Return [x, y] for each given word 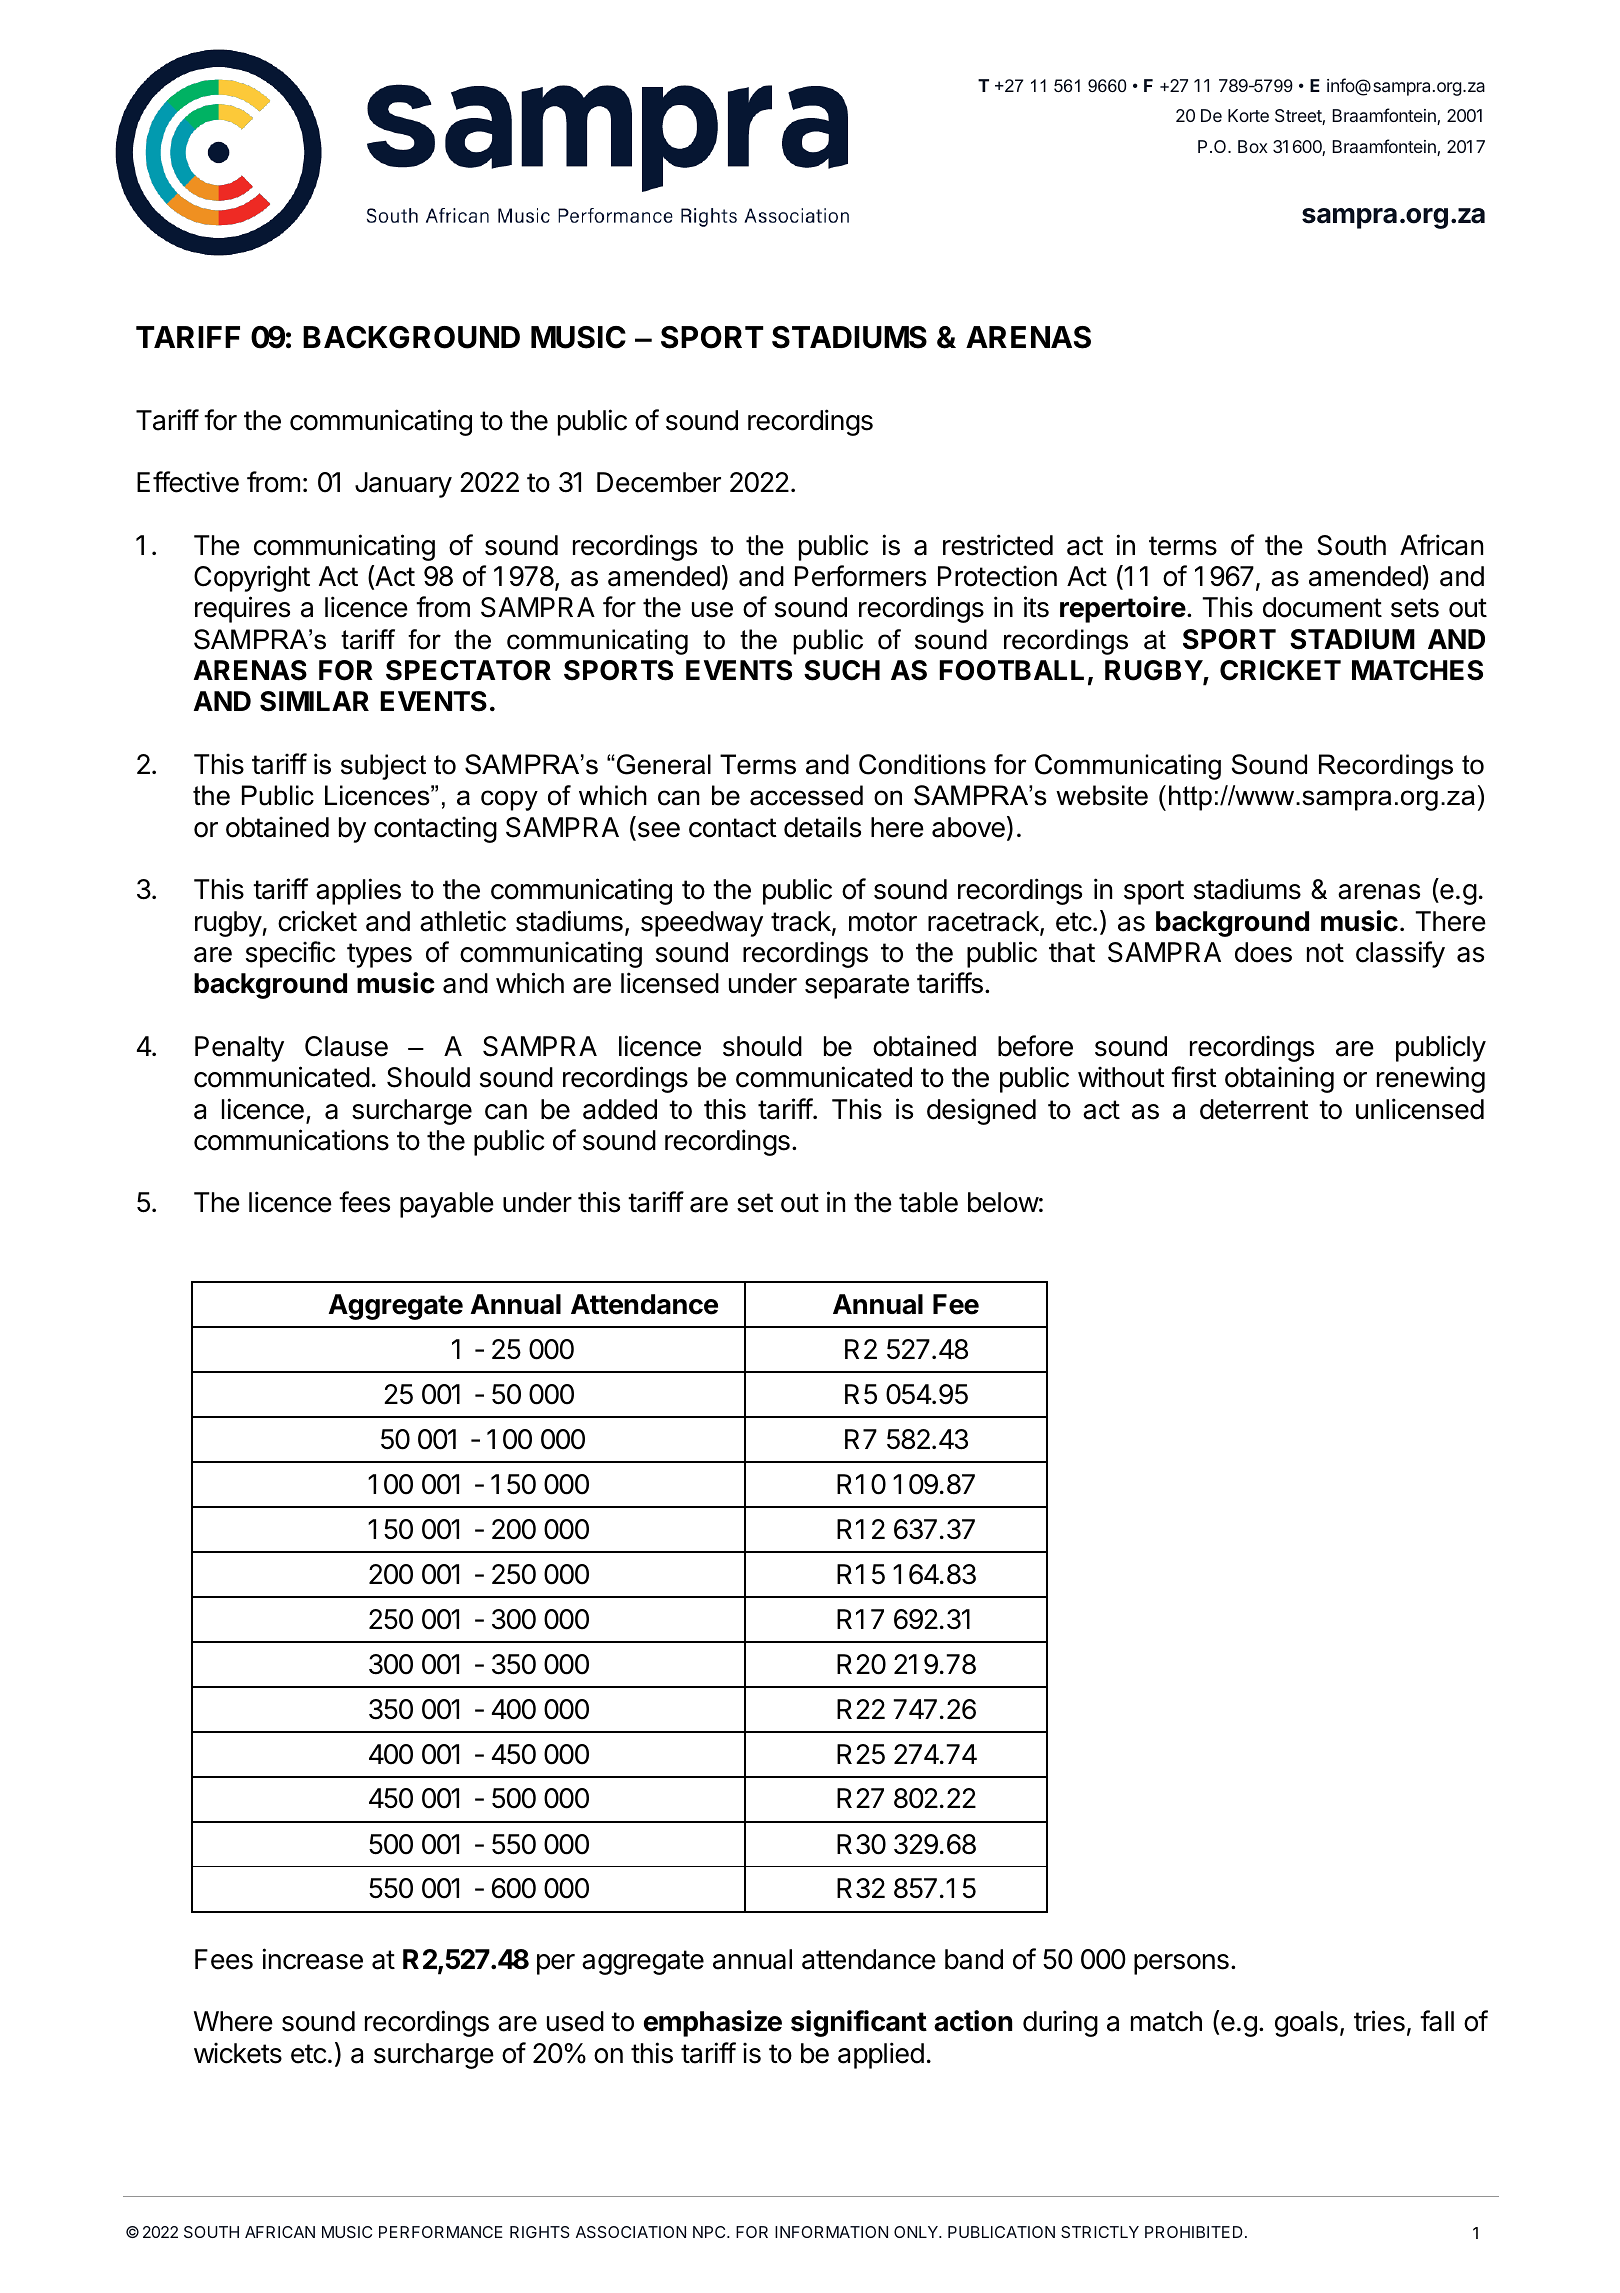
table [928, 1202]
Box [1253, 146]
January [403, 485]
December [659, 482]
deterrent [1254, 1109]
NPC [710, 2232]
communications [291, 1140]
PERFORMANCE [441, 2232]
